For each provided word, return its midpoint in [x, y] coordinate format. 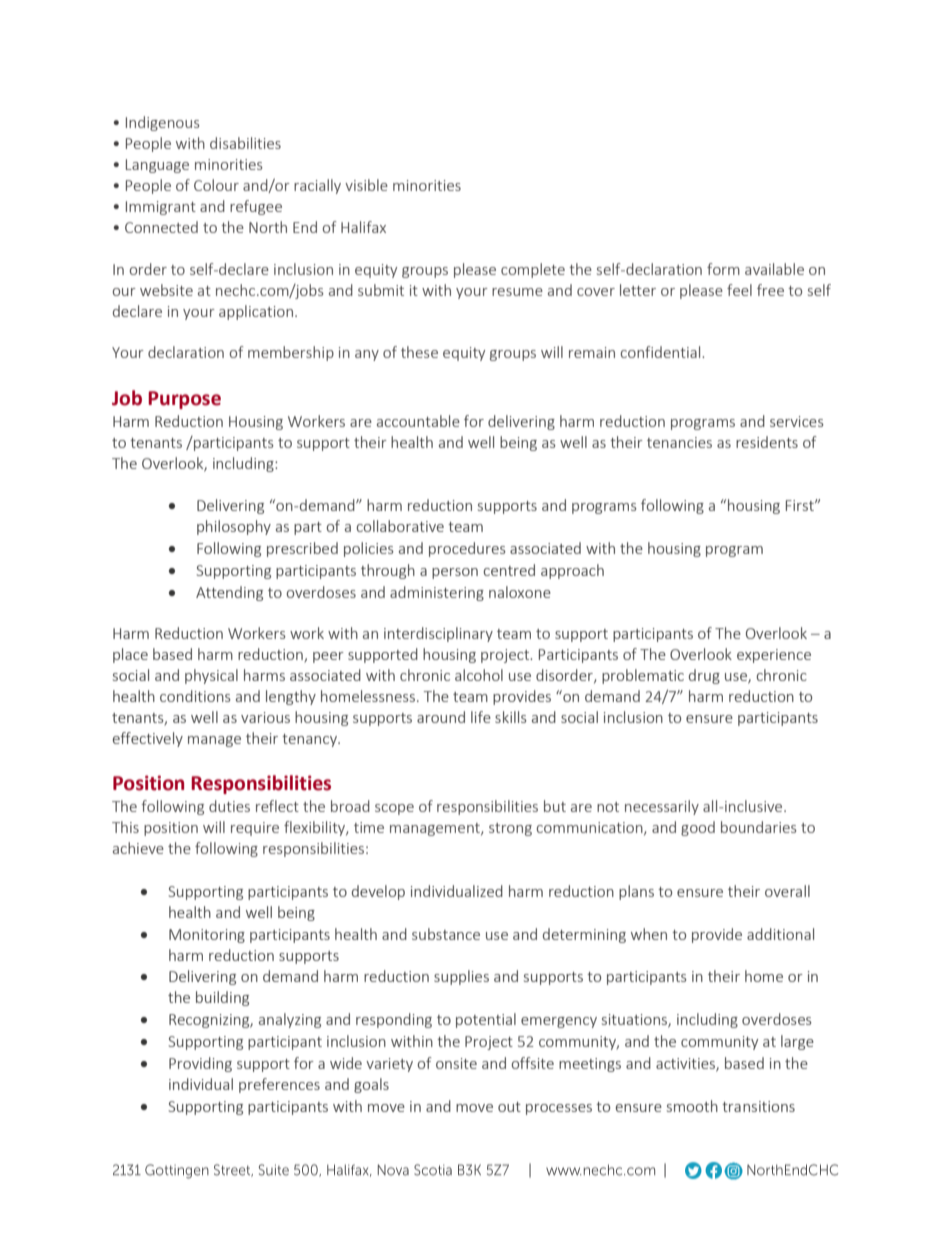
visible [366, 185]
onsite [456, 1063]
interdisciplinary [438, 634]
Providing [200, 1064]
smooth [692, 1106]
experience [774, 656]
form [723, 269]
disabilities [245, 143]
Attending [229, 593]
